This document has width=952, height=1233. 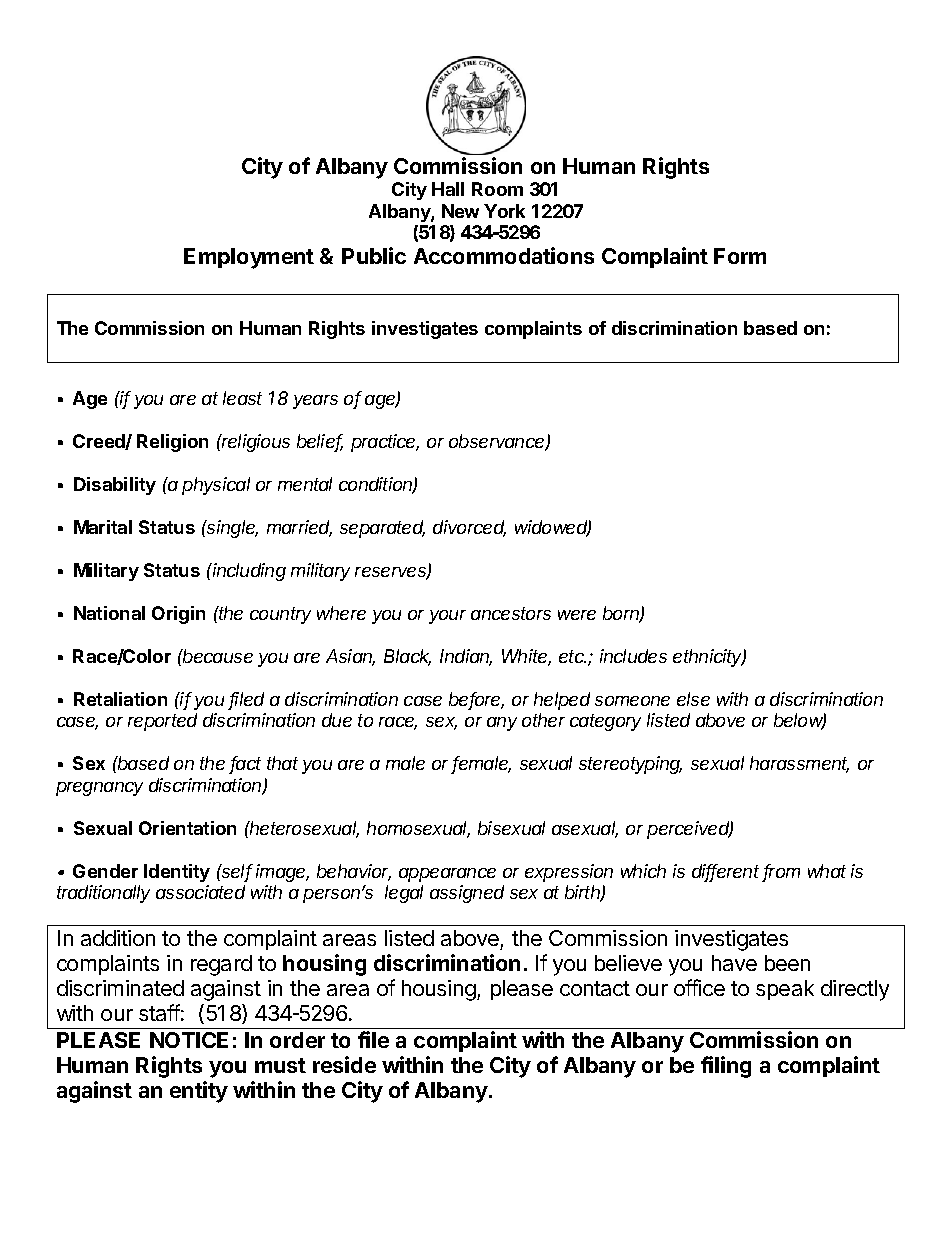 I want to click on were, so click(x=577, y=615).
